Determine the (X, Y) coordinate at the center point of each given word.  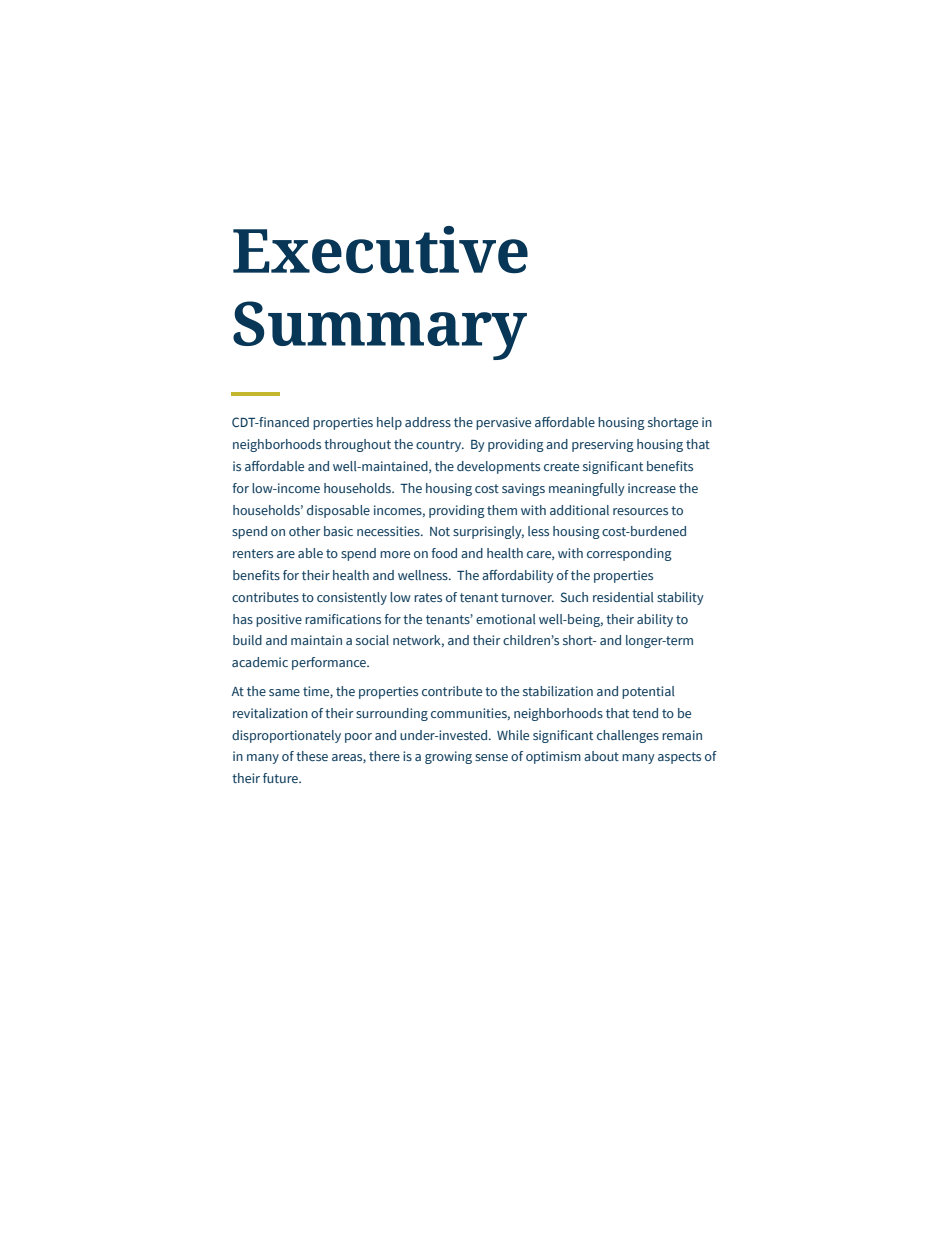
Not (440, 531)
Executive (380, 249)
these (312, 756)
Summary (380, 330)
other (305, 531)
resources (640, 511)
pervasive (503, 423)
